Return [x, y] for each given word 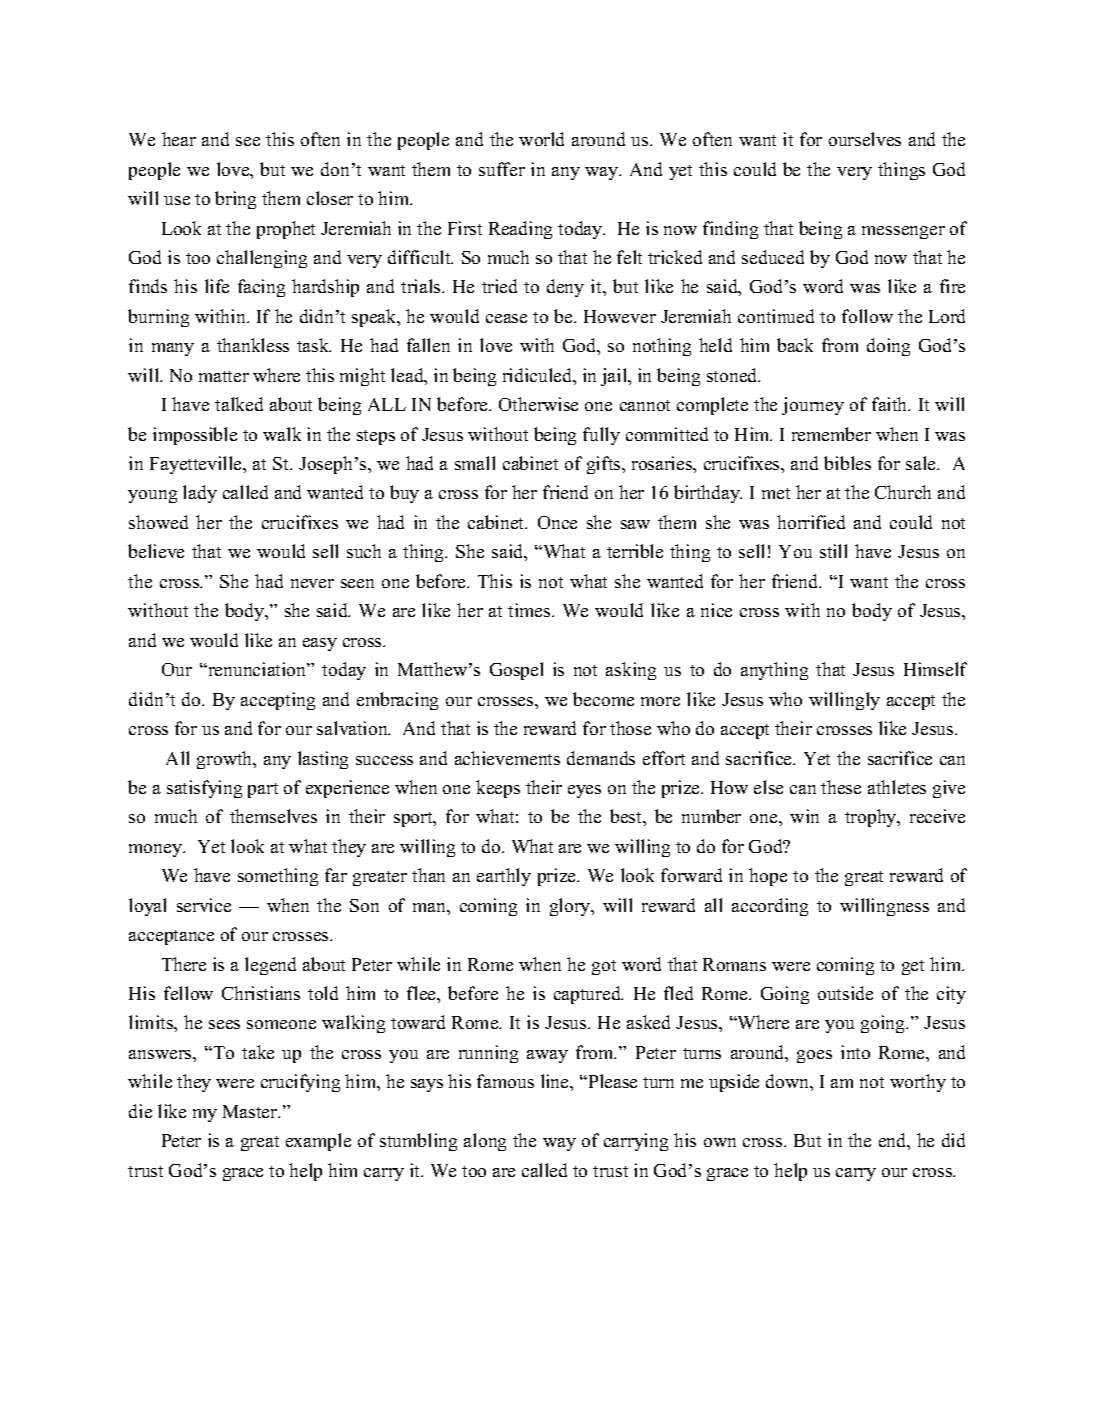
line [556, 1081]
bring [235, 200]
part [263, 790]
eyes [584, 791]
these [841, 787]
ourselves [865, 139]
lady [200, 494]
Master [251, 1111]
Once [557, 522]
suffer [502, 169]
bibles [847, 463]
